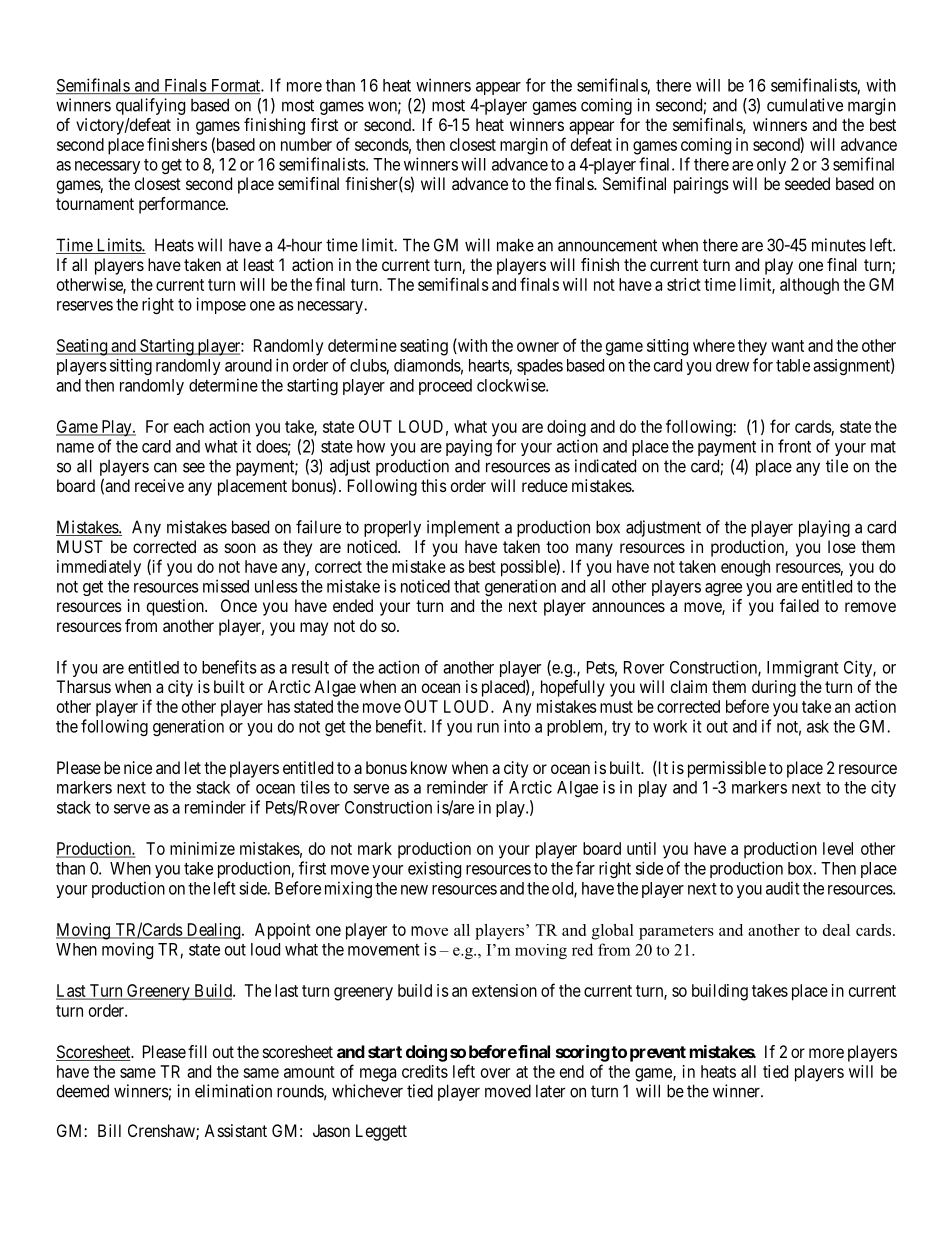 This screenshot has width=952, height=1233. What do you see at coordinates (233, 1091) in the screenshot?
I see `elimination` at bounding box center [233, 1091].
